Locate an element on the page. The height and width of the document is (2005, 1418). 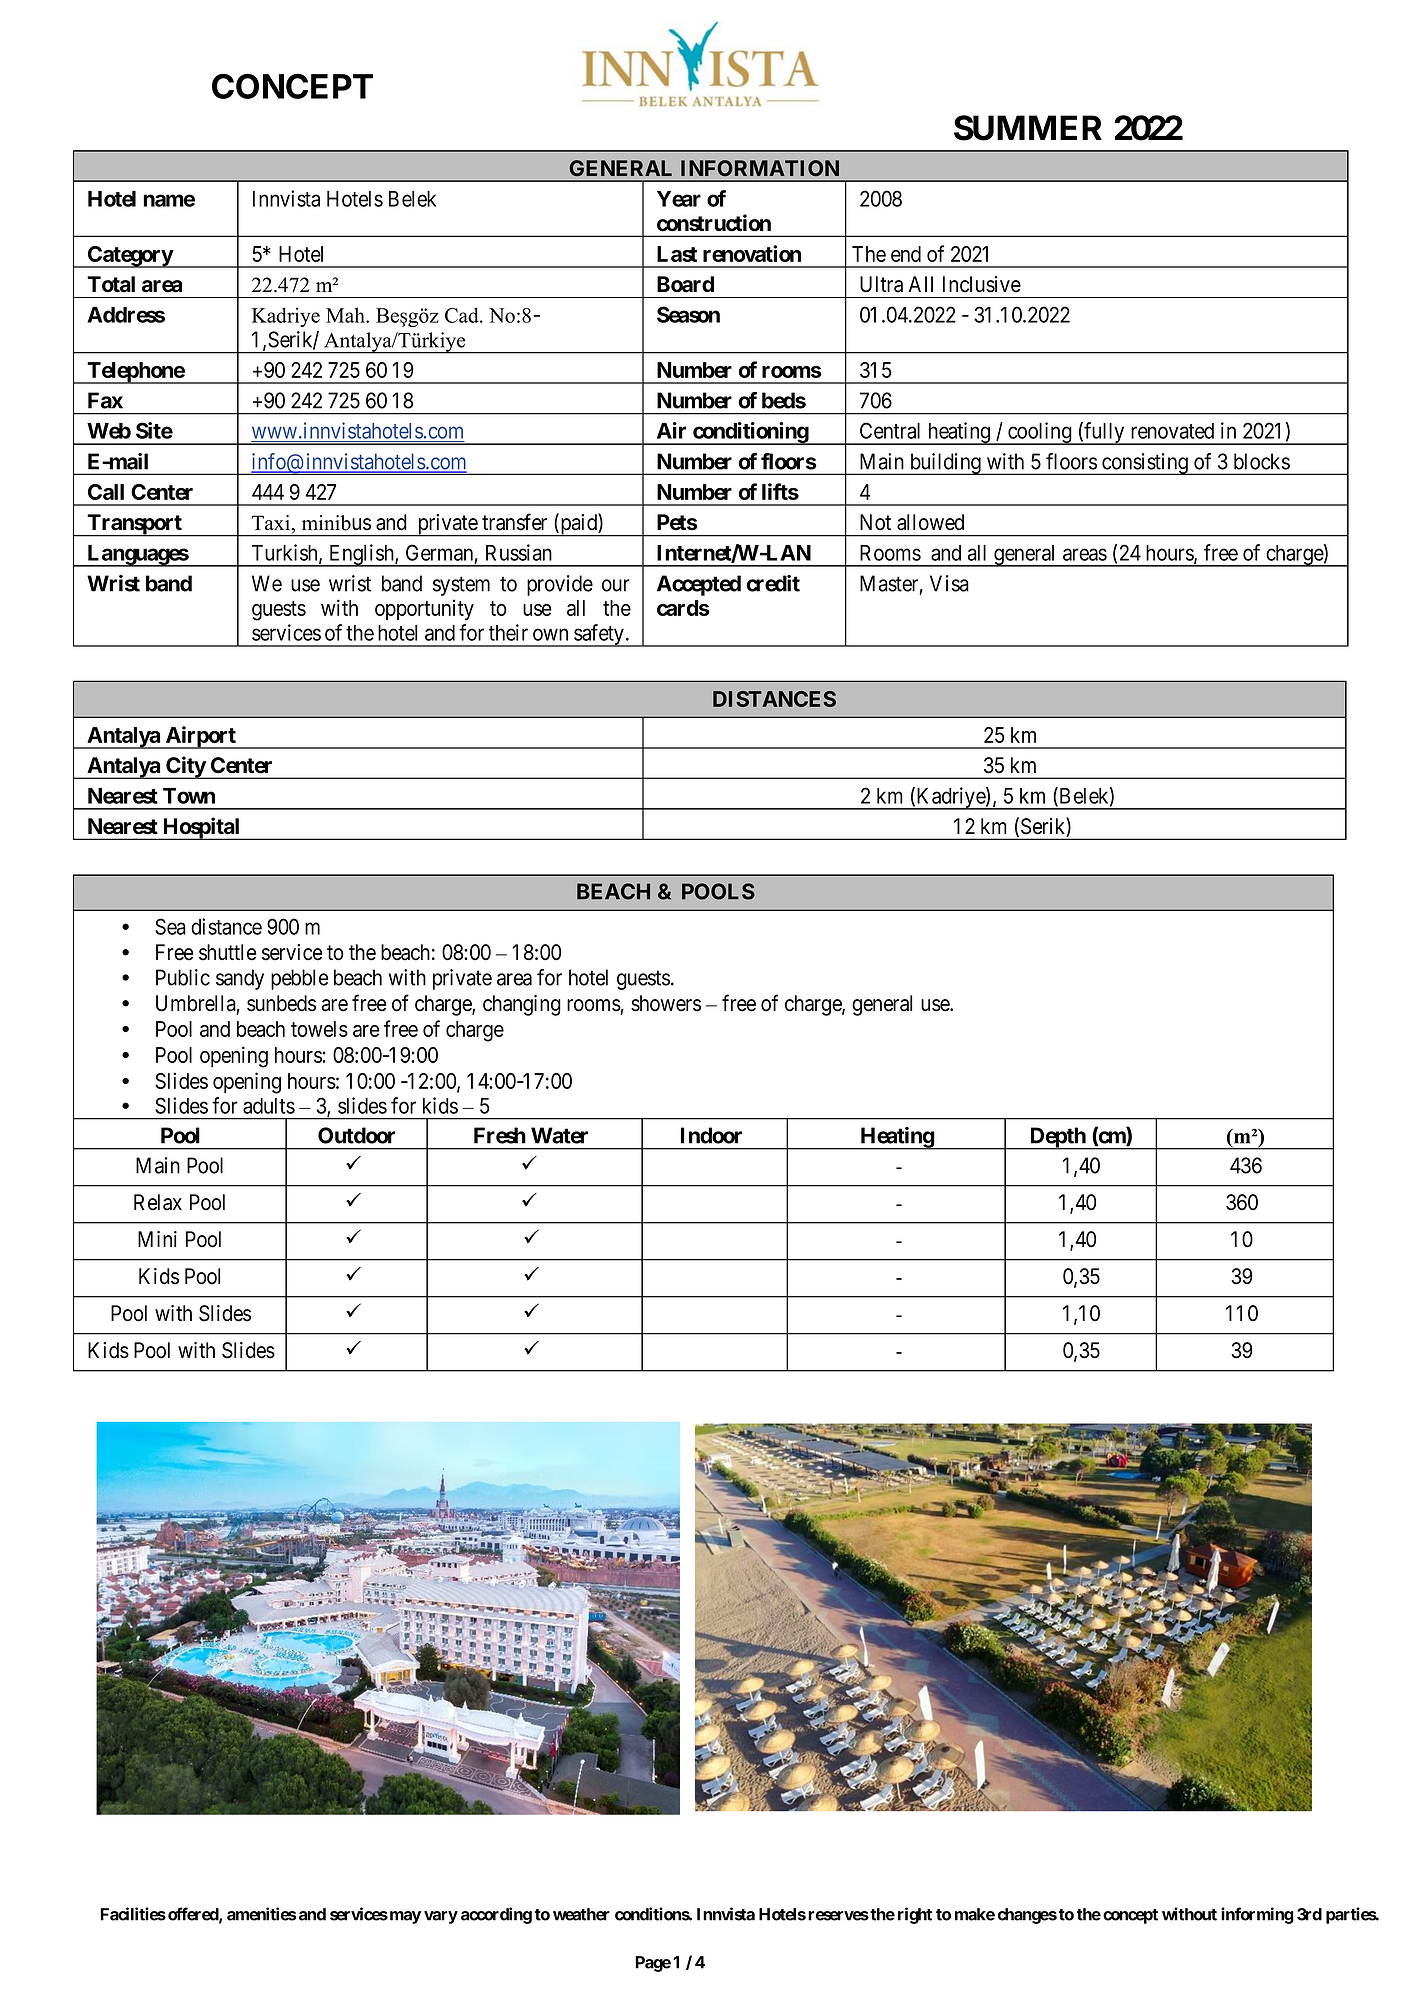
right is located at coordinates (915, 1915).
